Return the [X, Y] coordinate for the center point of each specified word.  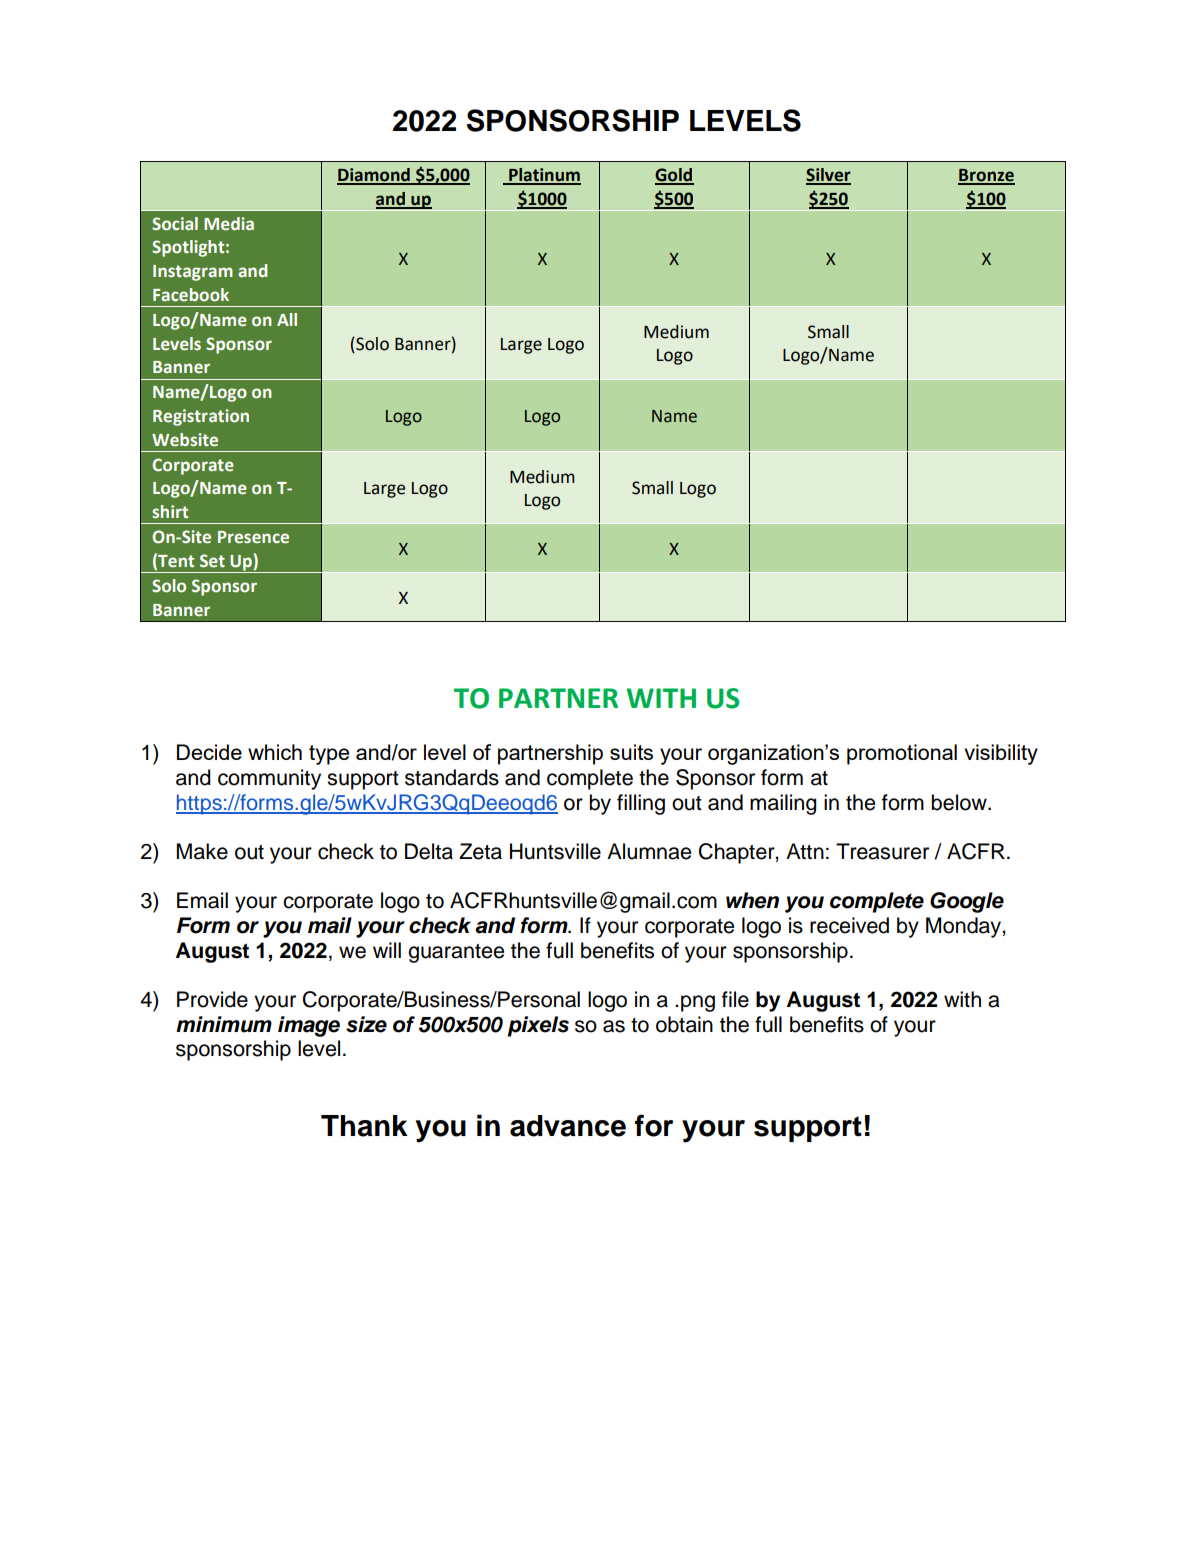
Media [229, 224]
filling [641, 804]
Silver [828, 176]
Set [212, 561]
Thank [364, 1126]
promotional [902, 754]
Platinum [544, 176]
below [960, 802]
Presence [253, 537]
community [269, 779]
